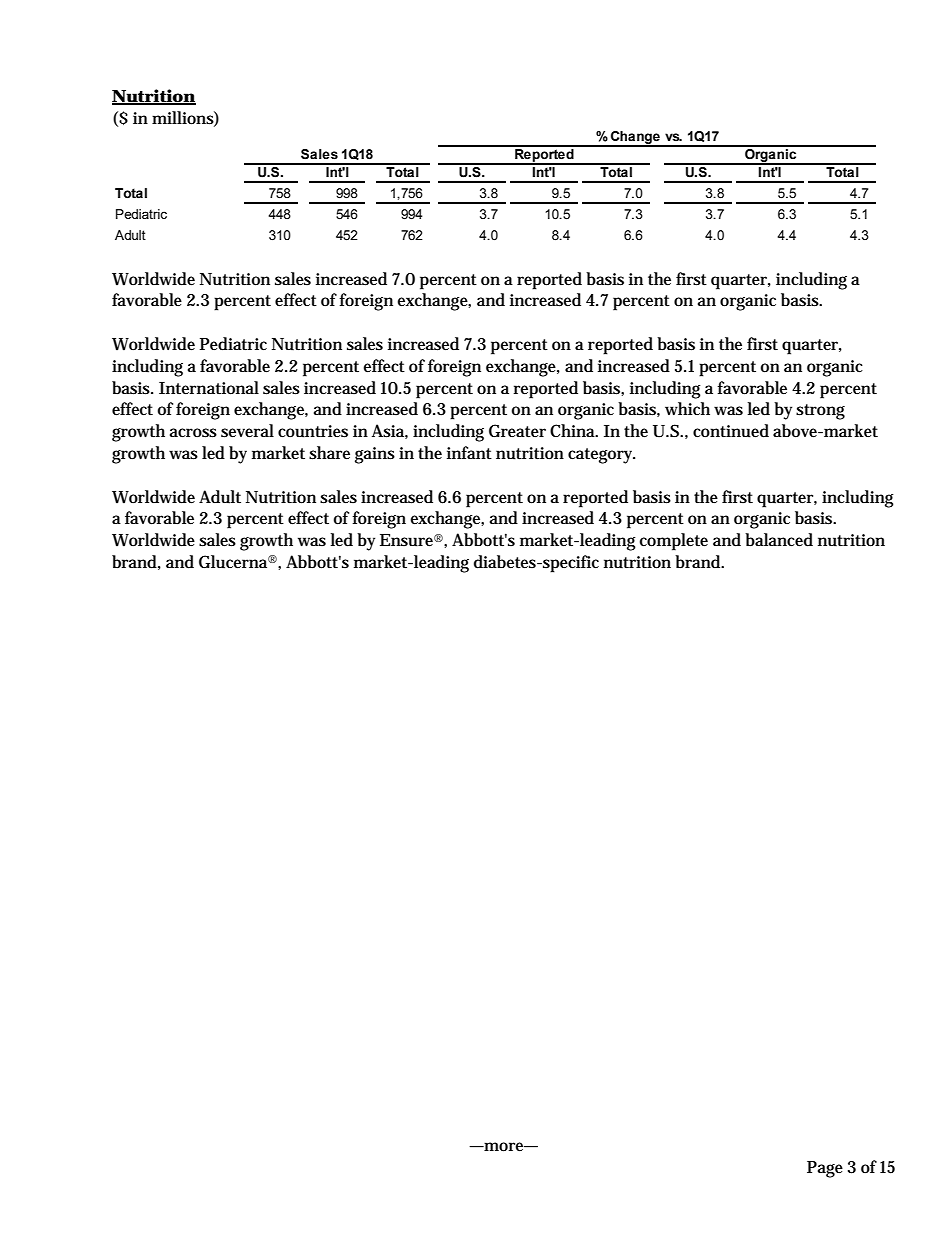 The height and width of the document is (1233, 952). What do you see at coordinates (674, 542) in the document?
I see `complete` at bounding box center [674, 542].
